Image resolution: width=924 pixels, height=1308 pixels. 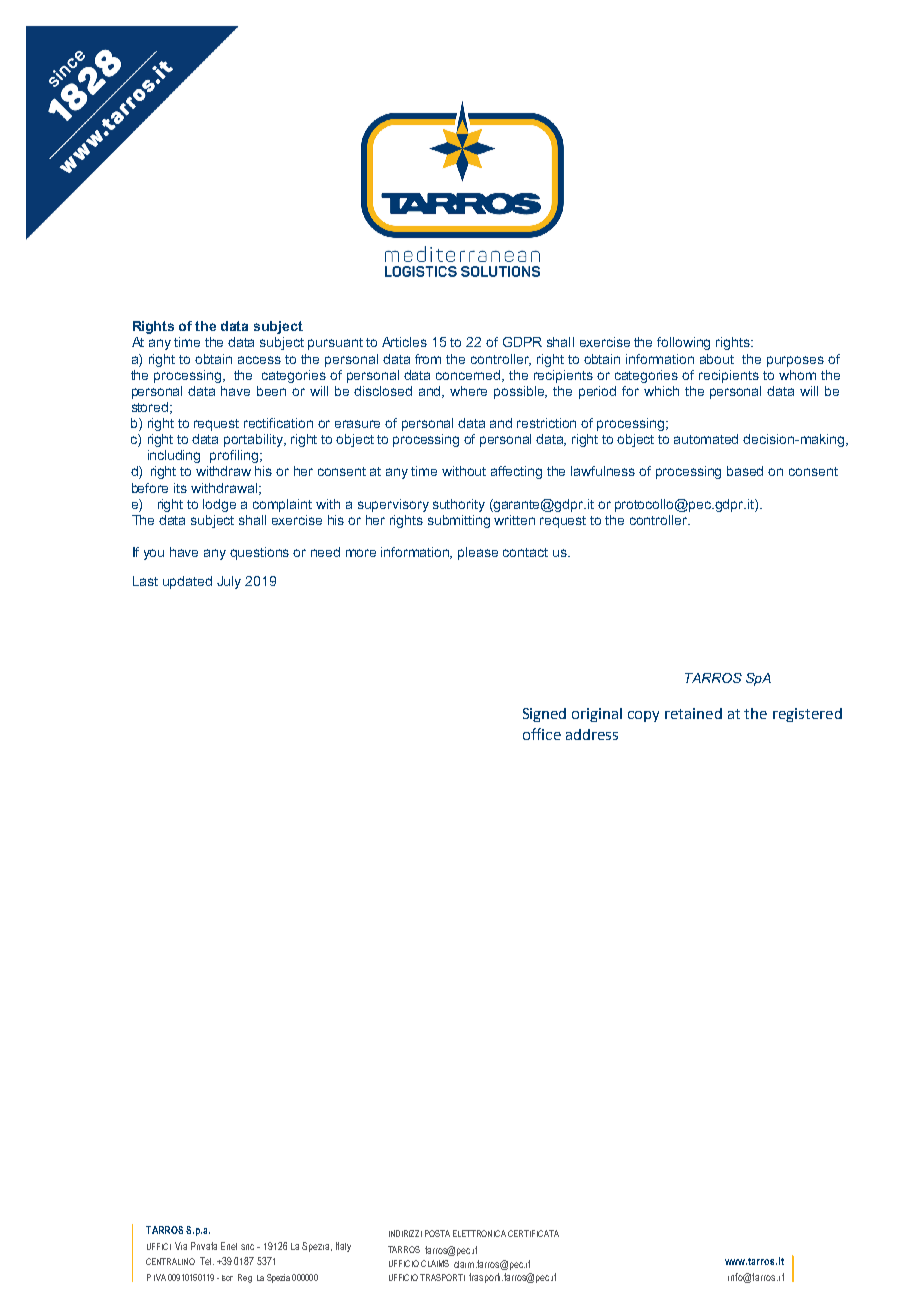 What do you see at coordinates (437, 1233) in the screenshot?
I see `POSTA` at bounding box center [437, 1233].
